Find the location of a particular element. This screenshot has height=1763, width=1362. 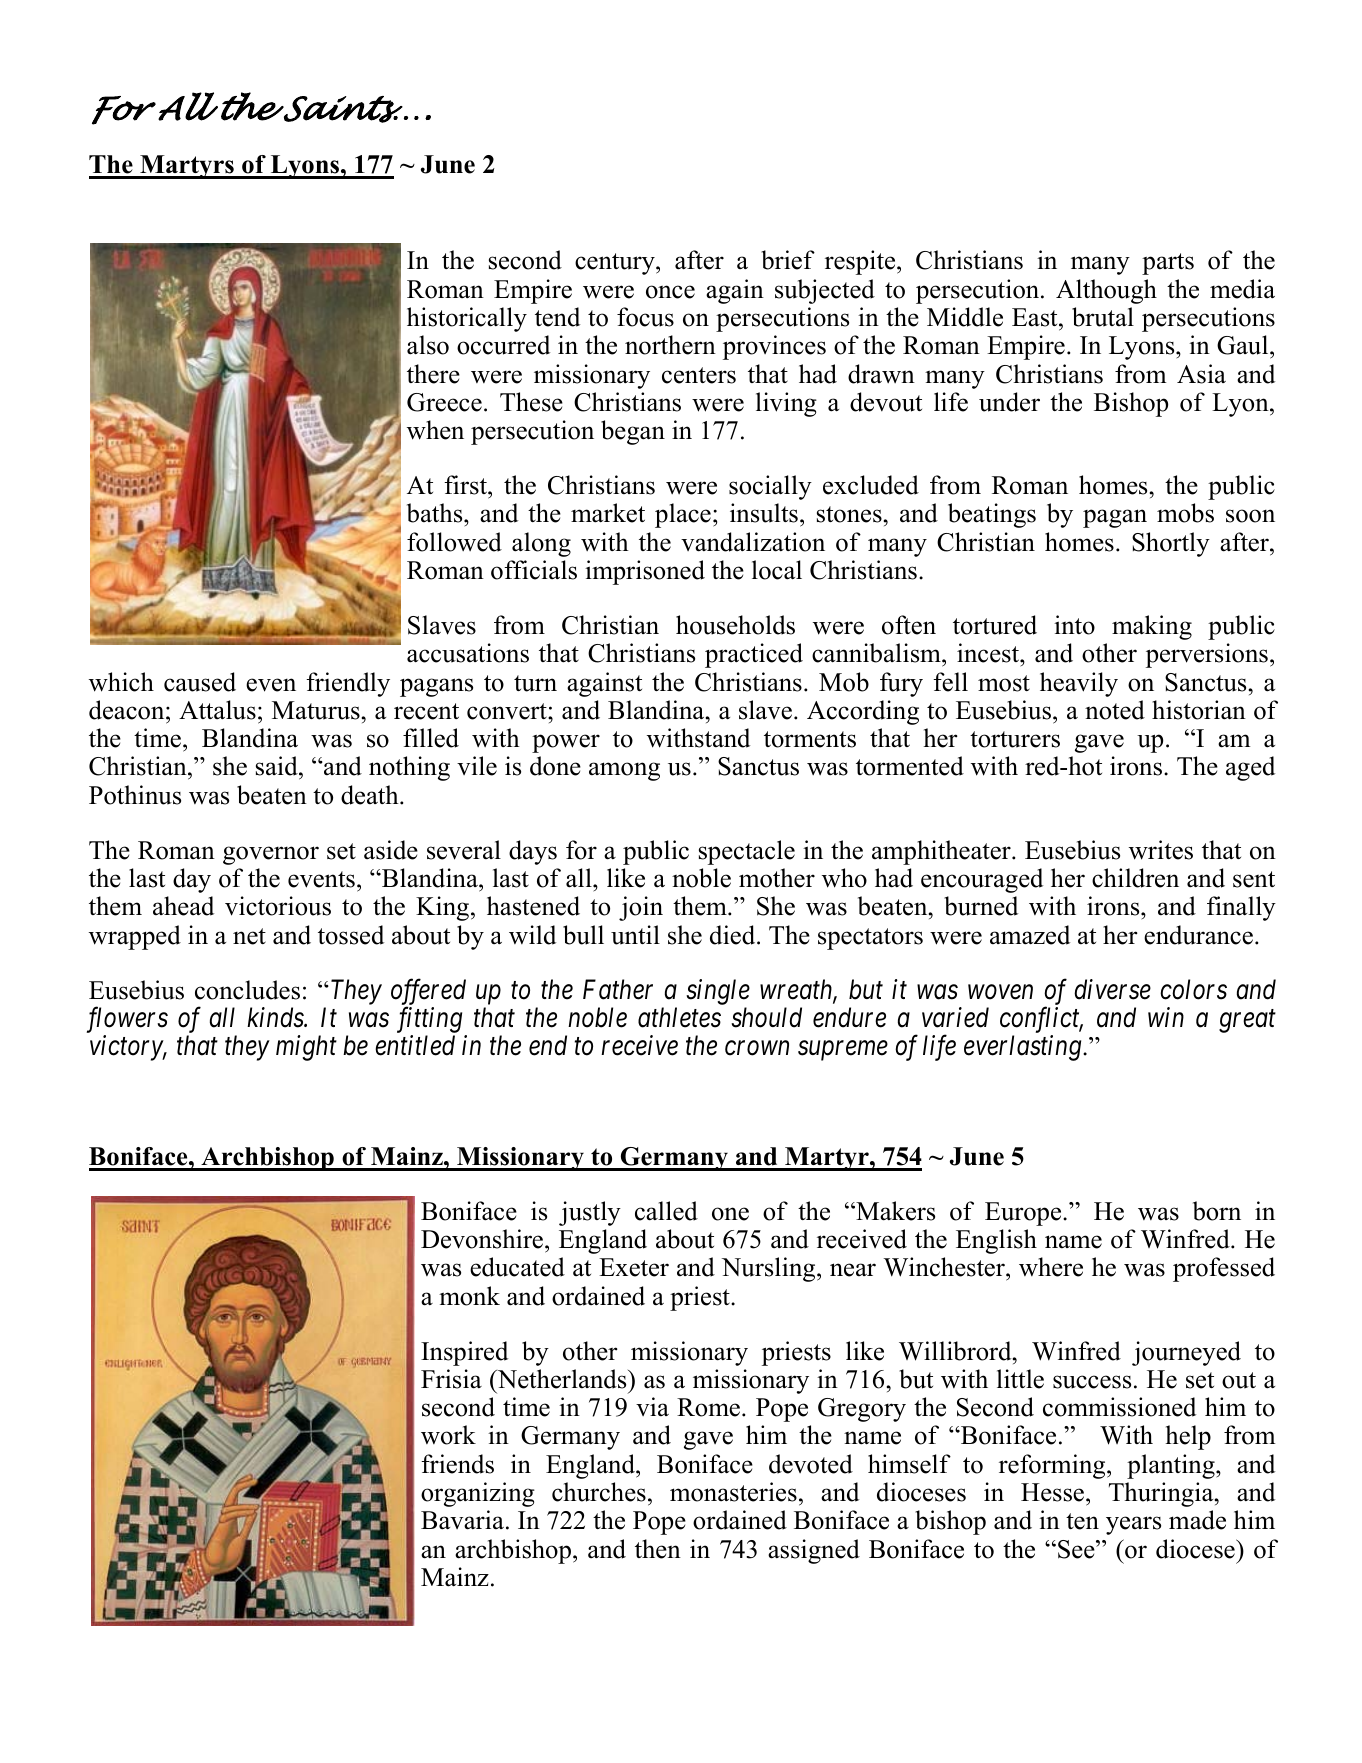

Bavaria is located at coordinates (462, 1520).
